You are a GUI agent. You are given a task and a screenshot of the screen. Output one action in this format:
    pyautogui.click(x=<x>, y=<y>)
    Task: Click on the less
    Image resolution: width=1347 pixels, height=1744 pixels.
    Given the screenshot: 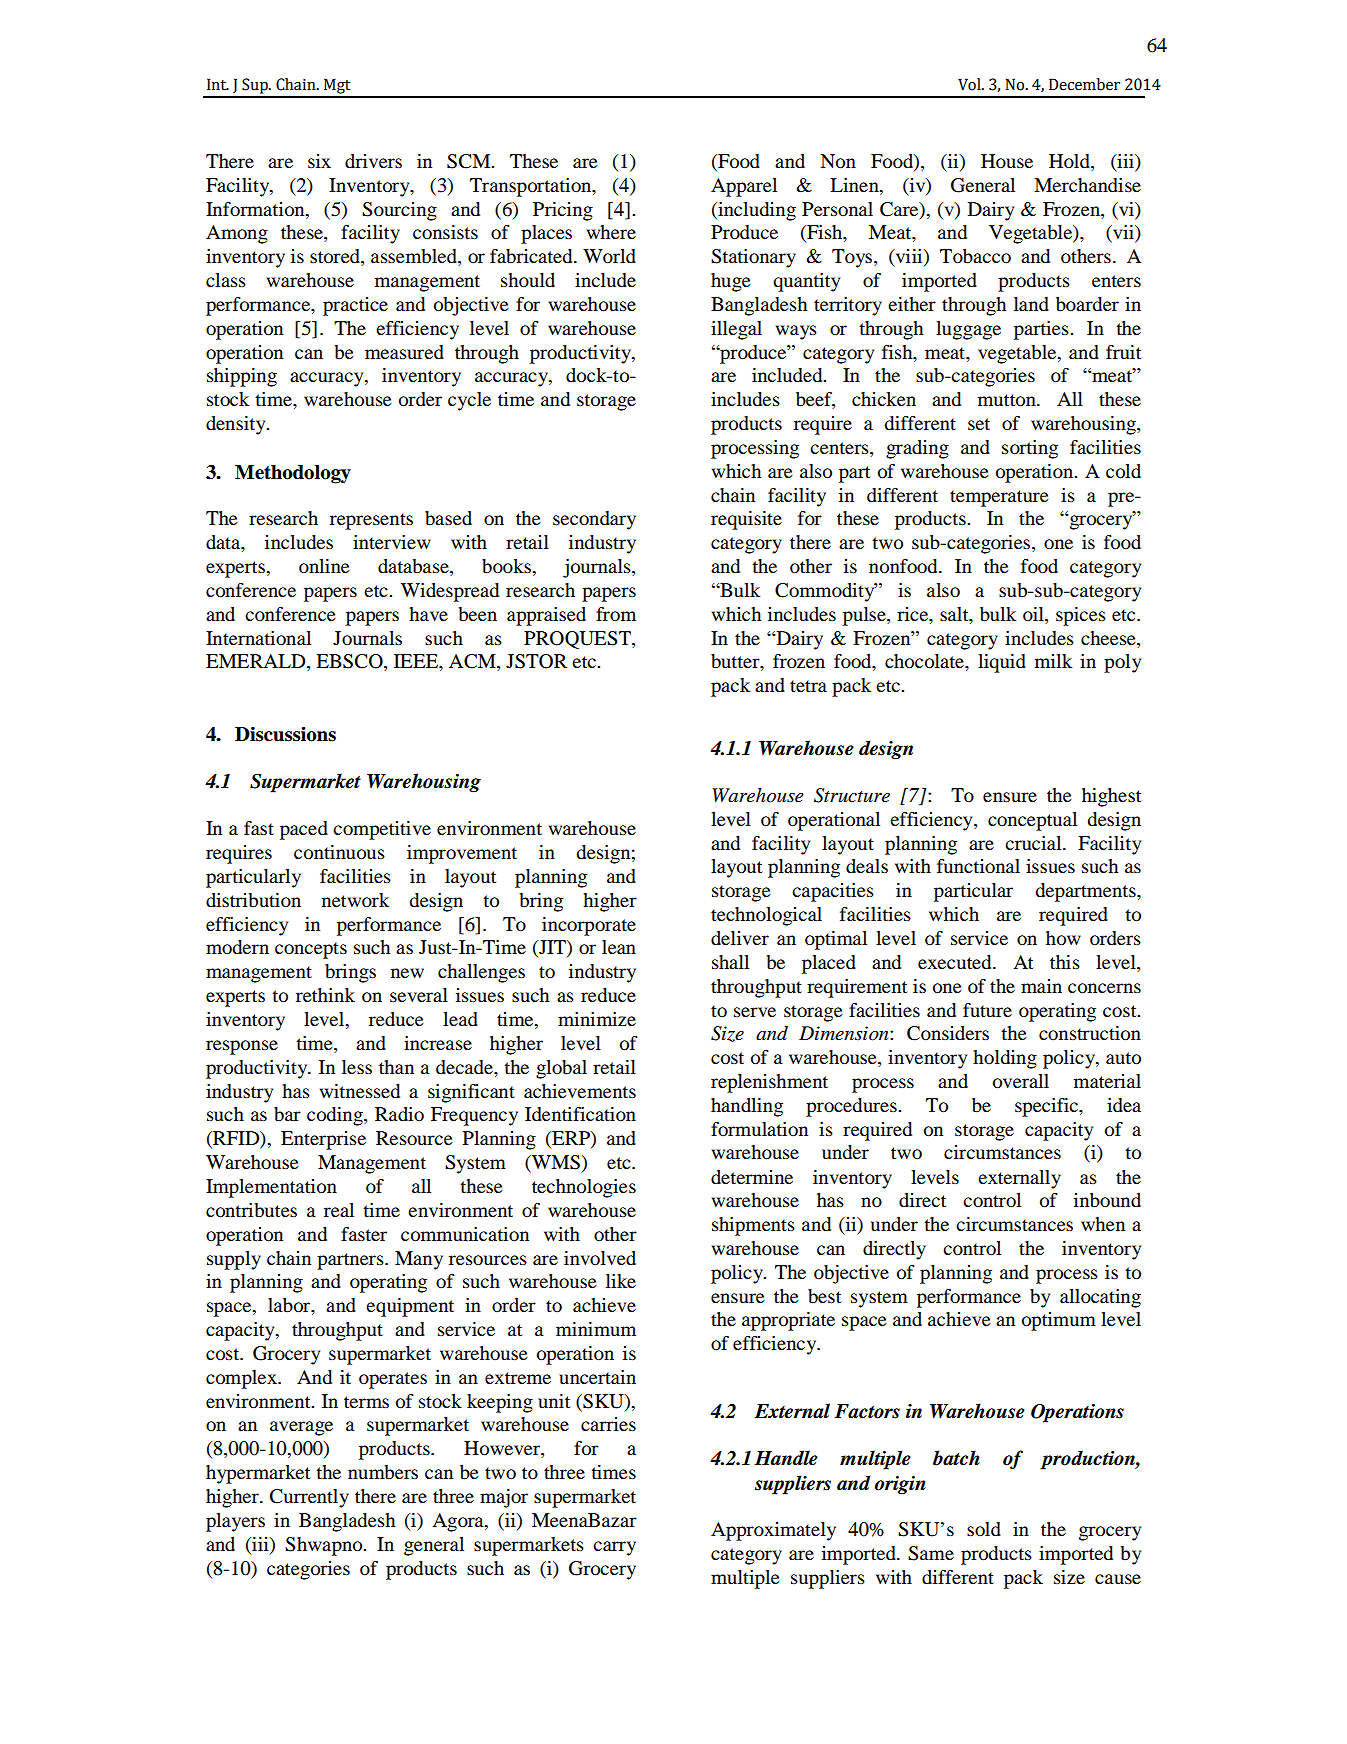 What is the action you would take?
    pyautogui.click(x=357, y=1067)
